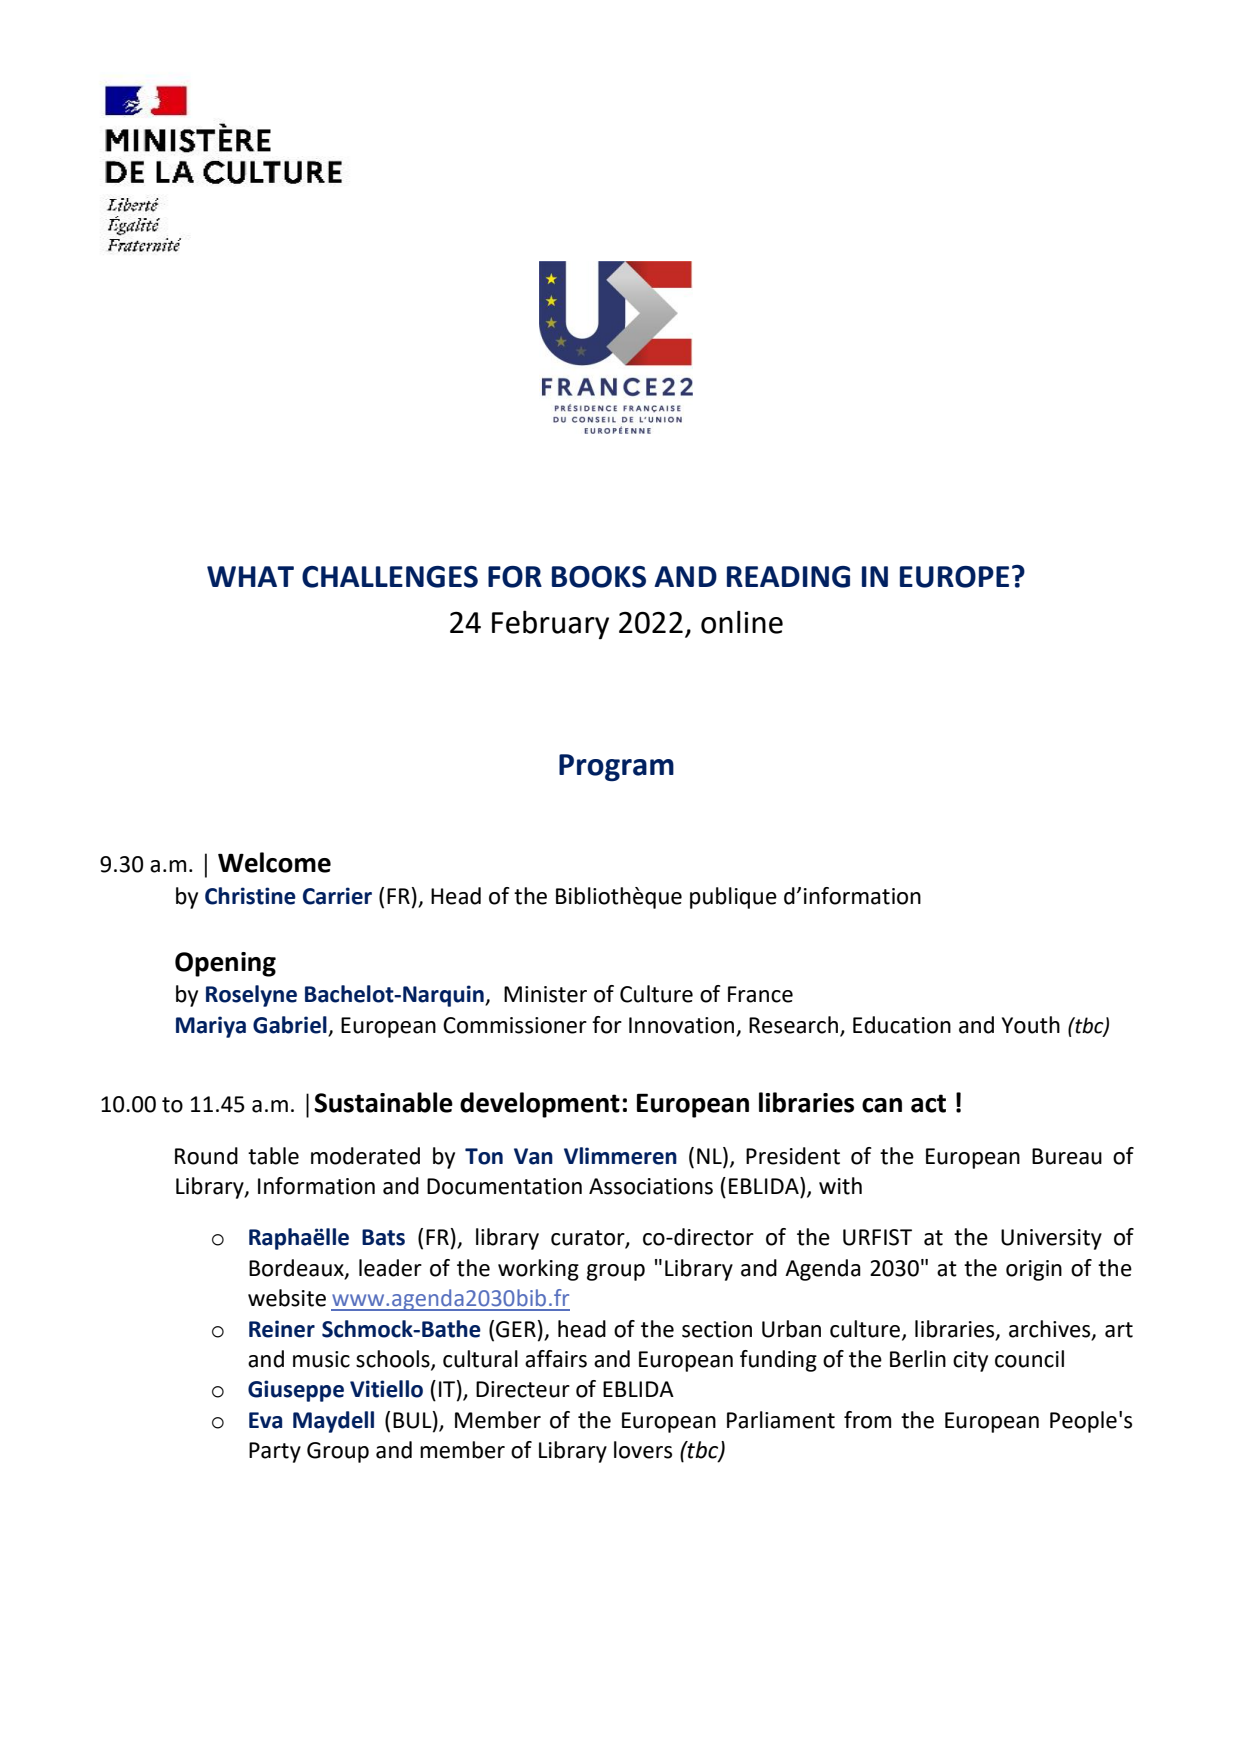 The image size is (1233, 1744). Describe the element at coordinates (250, 576) in the screenshot. I see `WHAT` at that location.
